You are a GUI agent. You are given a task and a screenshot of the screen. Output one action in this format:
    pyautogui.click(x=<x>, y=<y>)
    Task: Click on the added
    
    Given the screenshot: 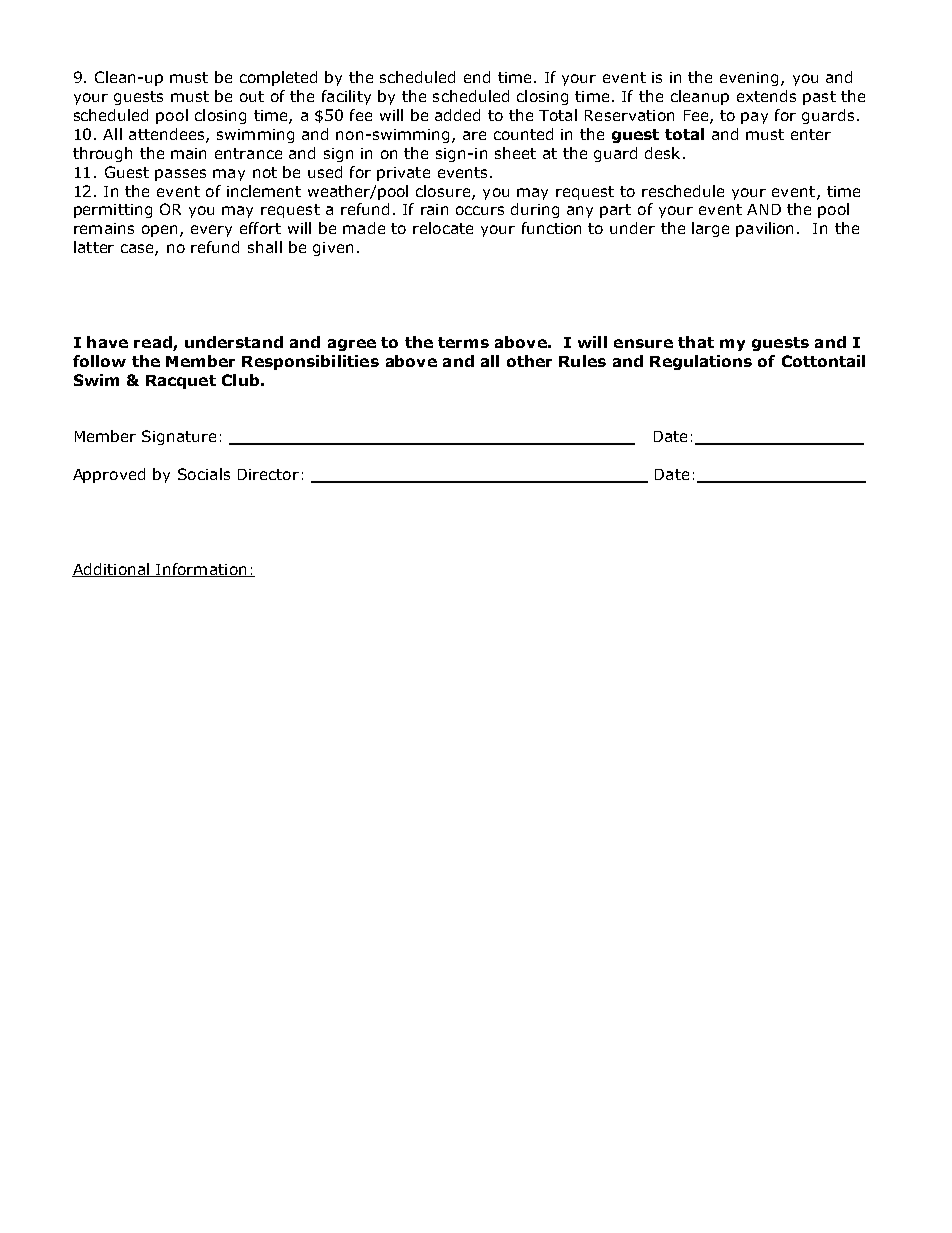 What is the action you would take?
    pyautogui.click(x=457, y=115)
